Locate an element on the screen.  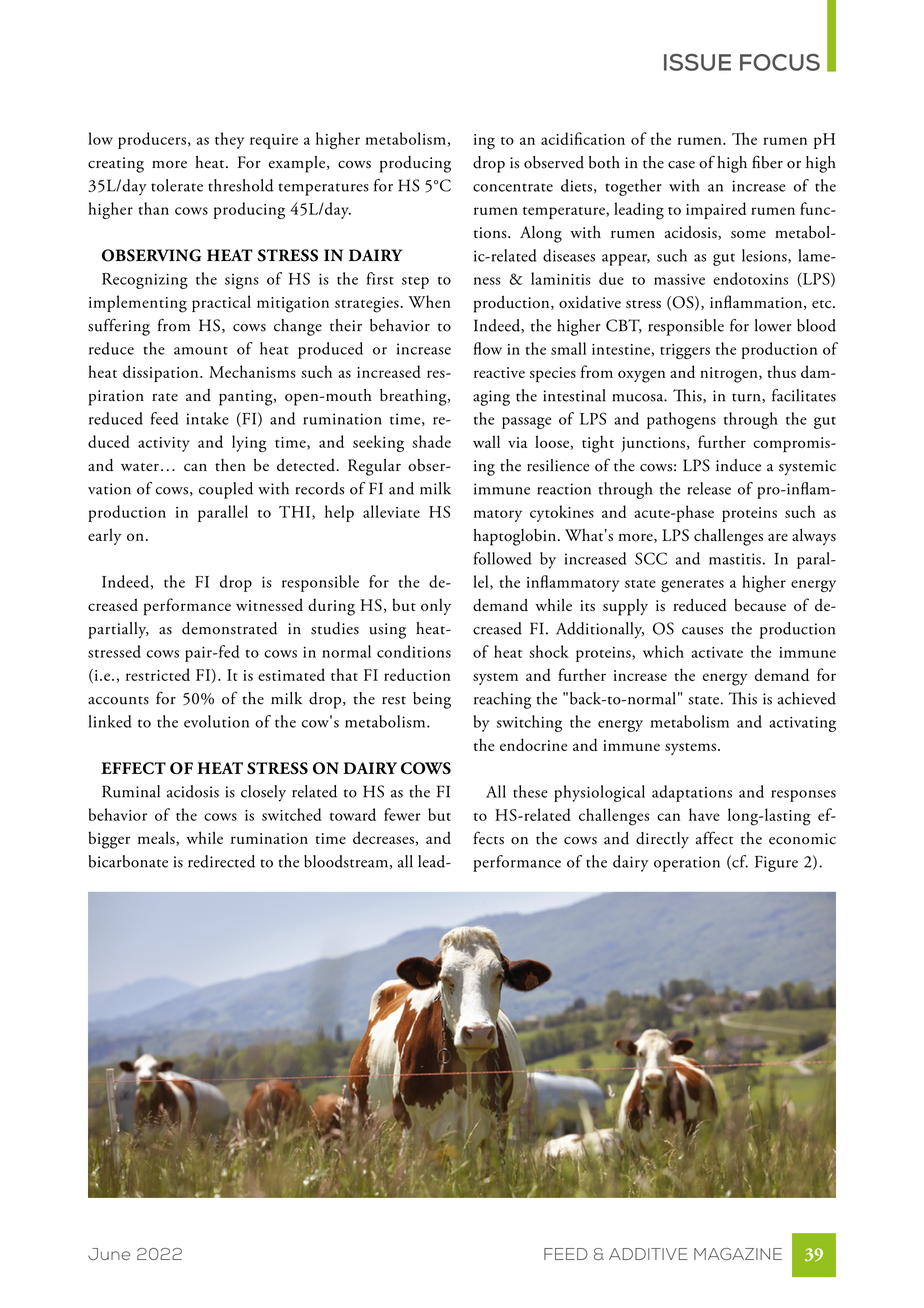
nitrogen is located at coordinates (730, 375).
